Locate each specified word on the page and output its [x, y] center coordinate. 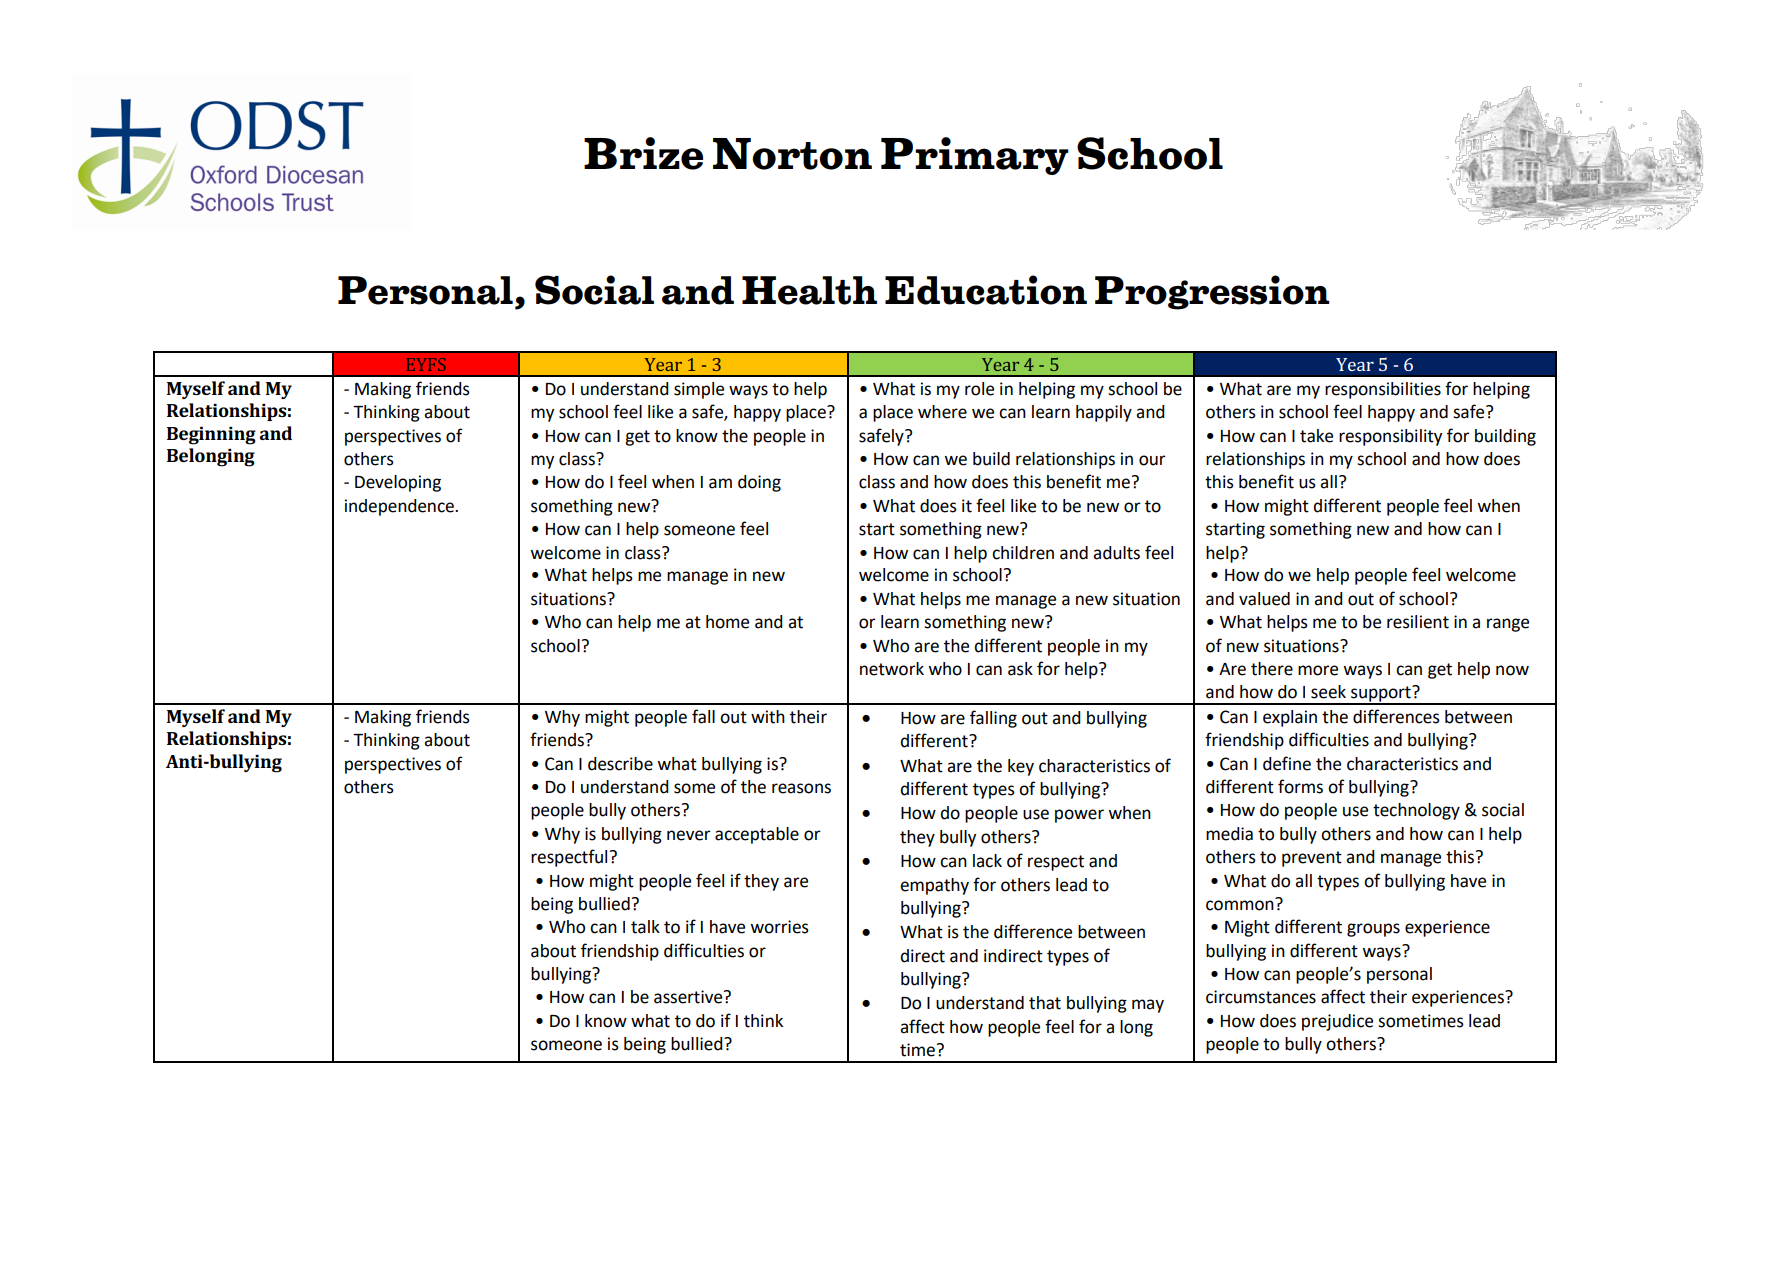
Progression [1212, 292]
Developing [398, 483]
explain [1290, 718]
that [1045, 1003]
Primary [975, 156]
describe [620, 764]
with [768, 717]
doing [759, 483]
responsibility [1390, 437]
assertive [689, 997]
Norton [792, 154]
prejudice [1337, 1022]
